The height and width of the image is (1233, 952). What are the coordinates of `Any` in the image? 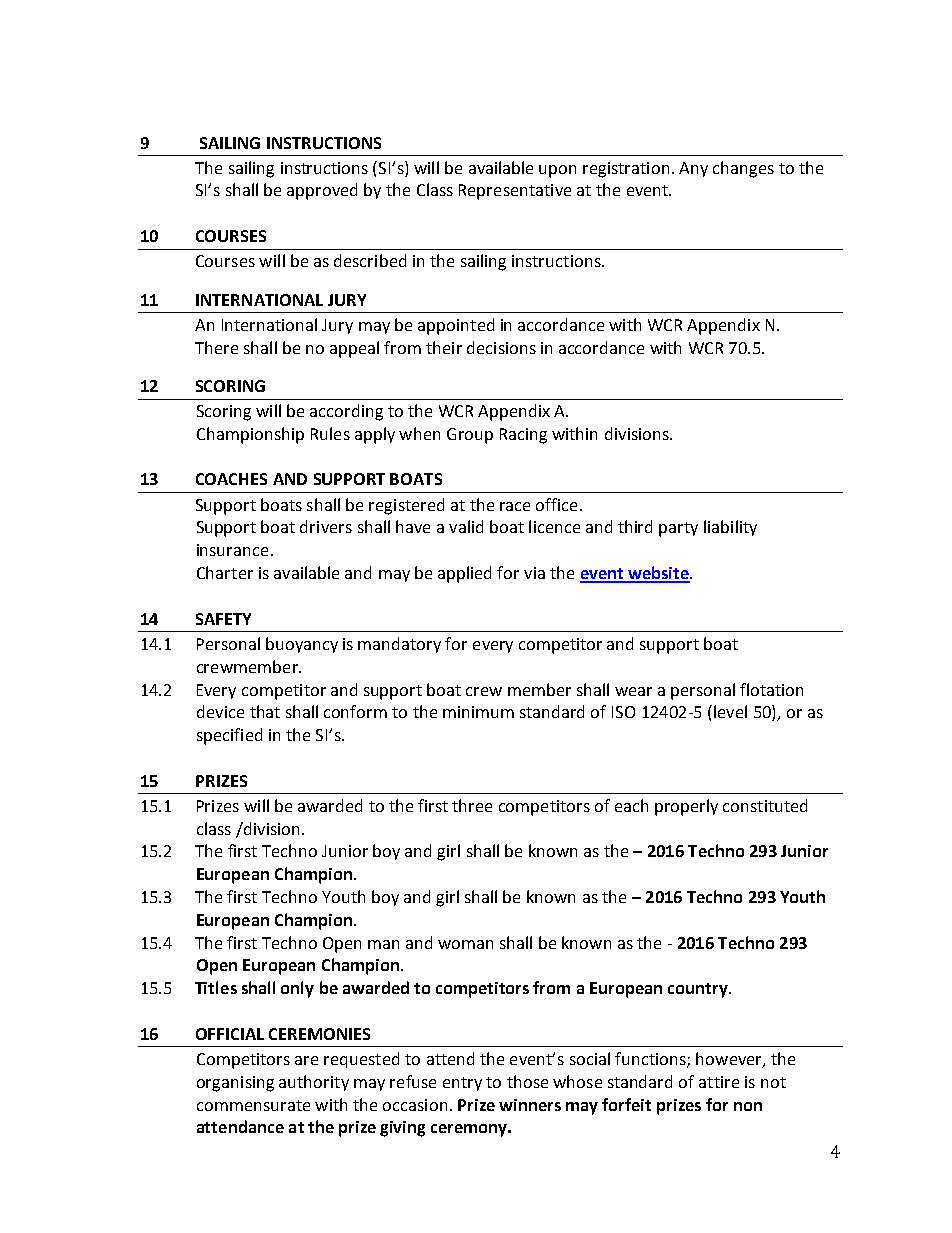 It's located at (693, 169).
